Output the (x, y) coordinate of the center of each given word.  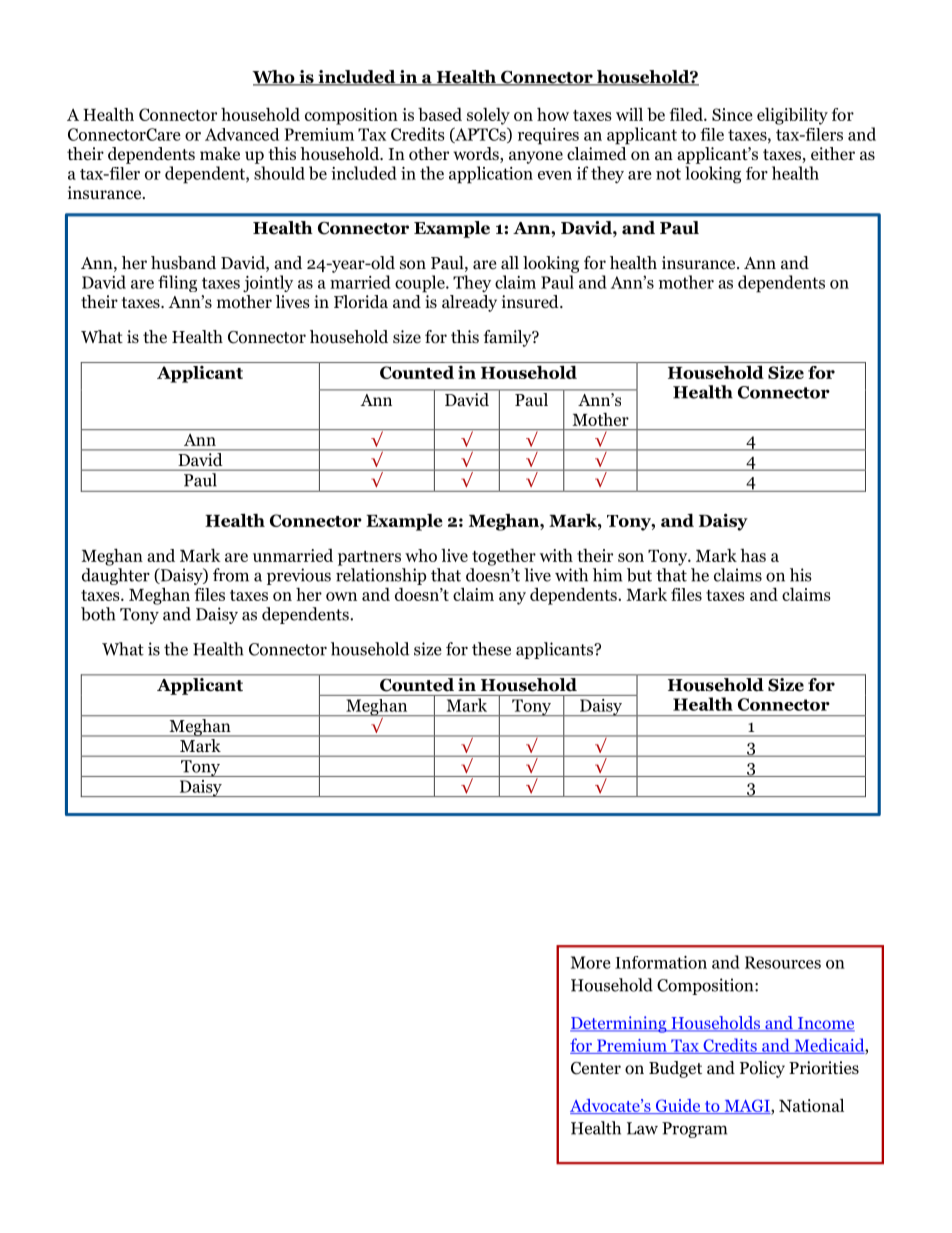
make (220, 153)
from (231, 575)
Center (596, 1068)
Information (661, 962)
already (469, 303)
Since (732, 114)
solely (488, 116)
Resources (783, 962)
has (753, 555)
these (491, 649)
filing (177, 283)
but (639, 575)
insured (531, 301)
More (591, 962)
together (504, 557)
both (98, 614)
